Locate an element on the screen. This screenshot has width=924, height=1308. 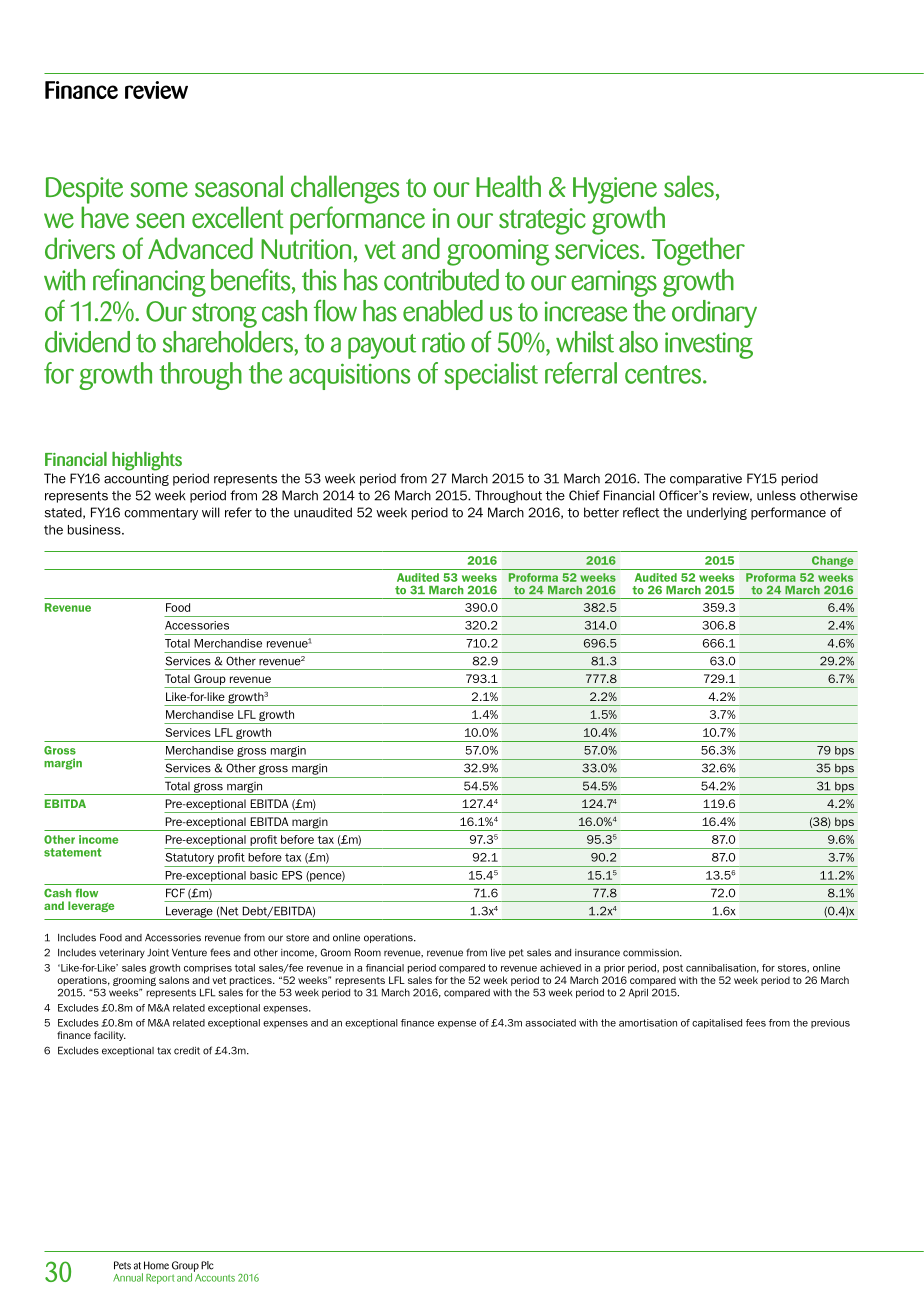
underlying is located at coordinates (717, 513).
